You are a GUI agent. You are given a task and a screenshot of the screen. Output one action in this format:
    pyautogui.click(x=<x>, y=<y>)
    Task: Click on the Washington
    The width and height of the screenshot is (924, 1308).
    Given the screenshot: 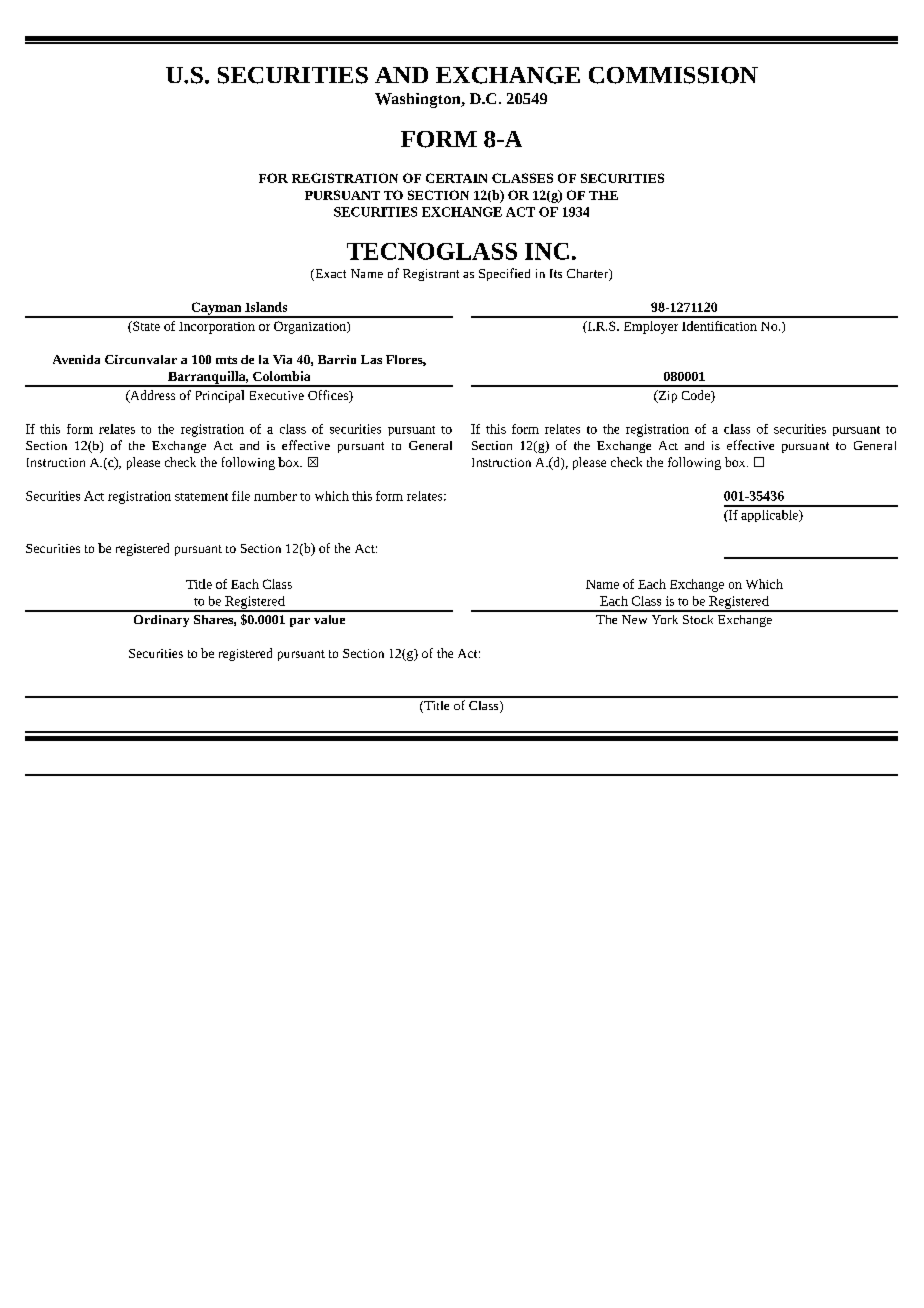 What is the action you would take?
    pyautogui.click(x=419, y=100)
